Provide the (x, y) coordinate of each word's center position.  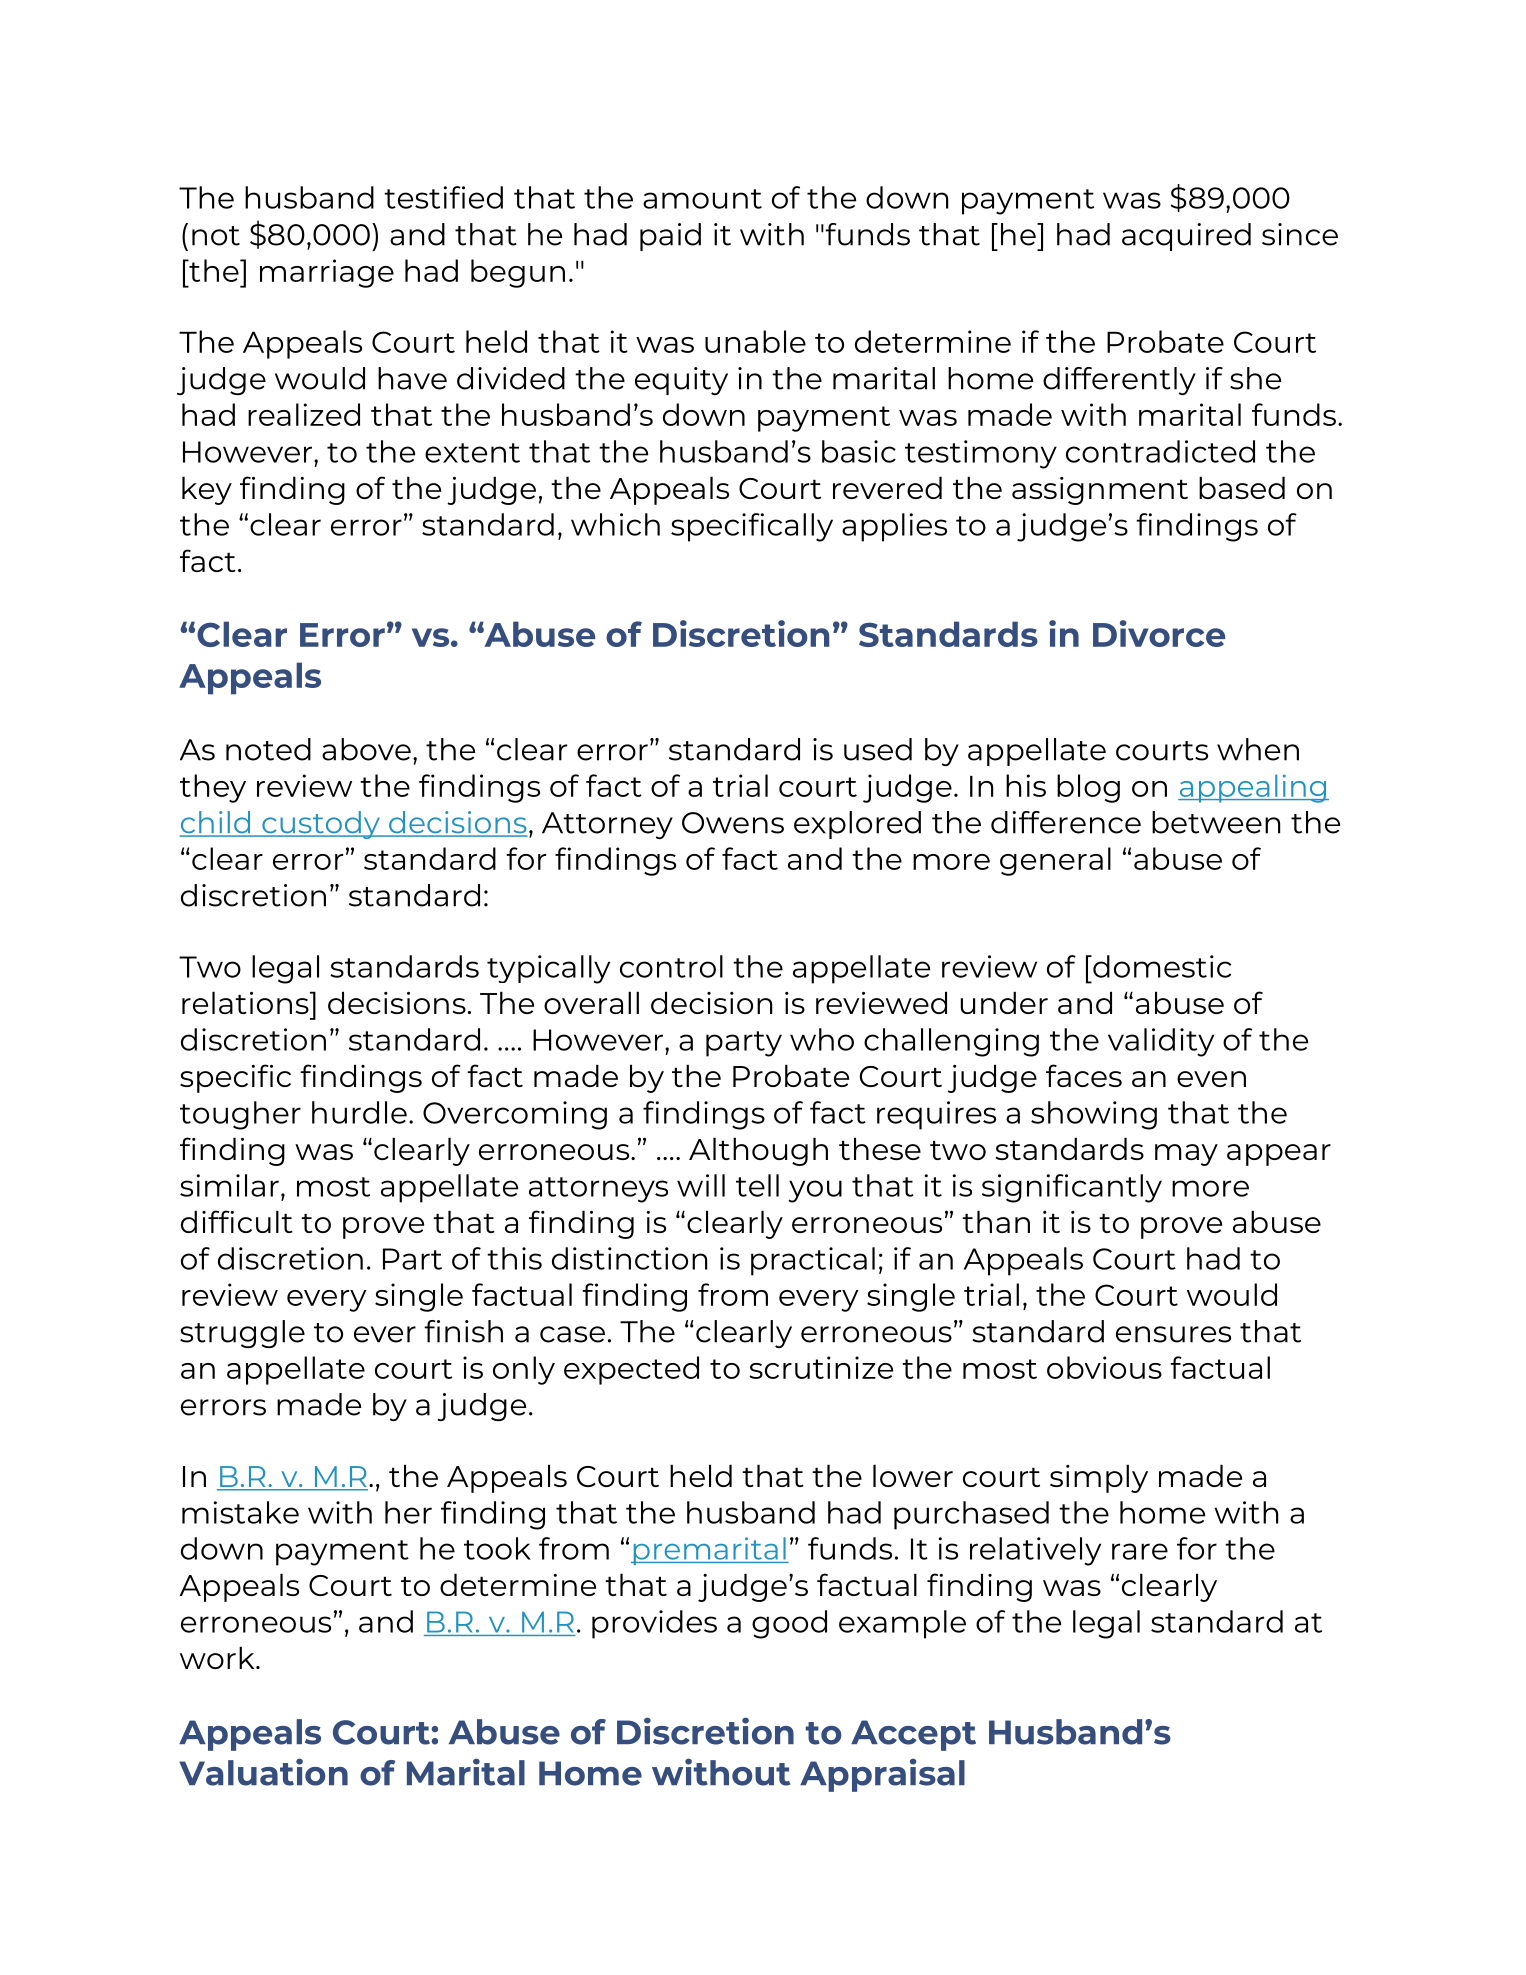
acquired (1186, 237)
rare (1140, 1551)
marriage (327, 273)
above (366, 749)
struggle (242, 1334)
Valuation (263, 1772)
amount (702, 199)
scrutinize (821, 1367)
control (671, 966)
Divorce (1159, 633)
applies (894, 527)
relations (246, 1002)
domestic (1161, 966)
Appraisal (882, 1775)
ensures (1173, 1334)
